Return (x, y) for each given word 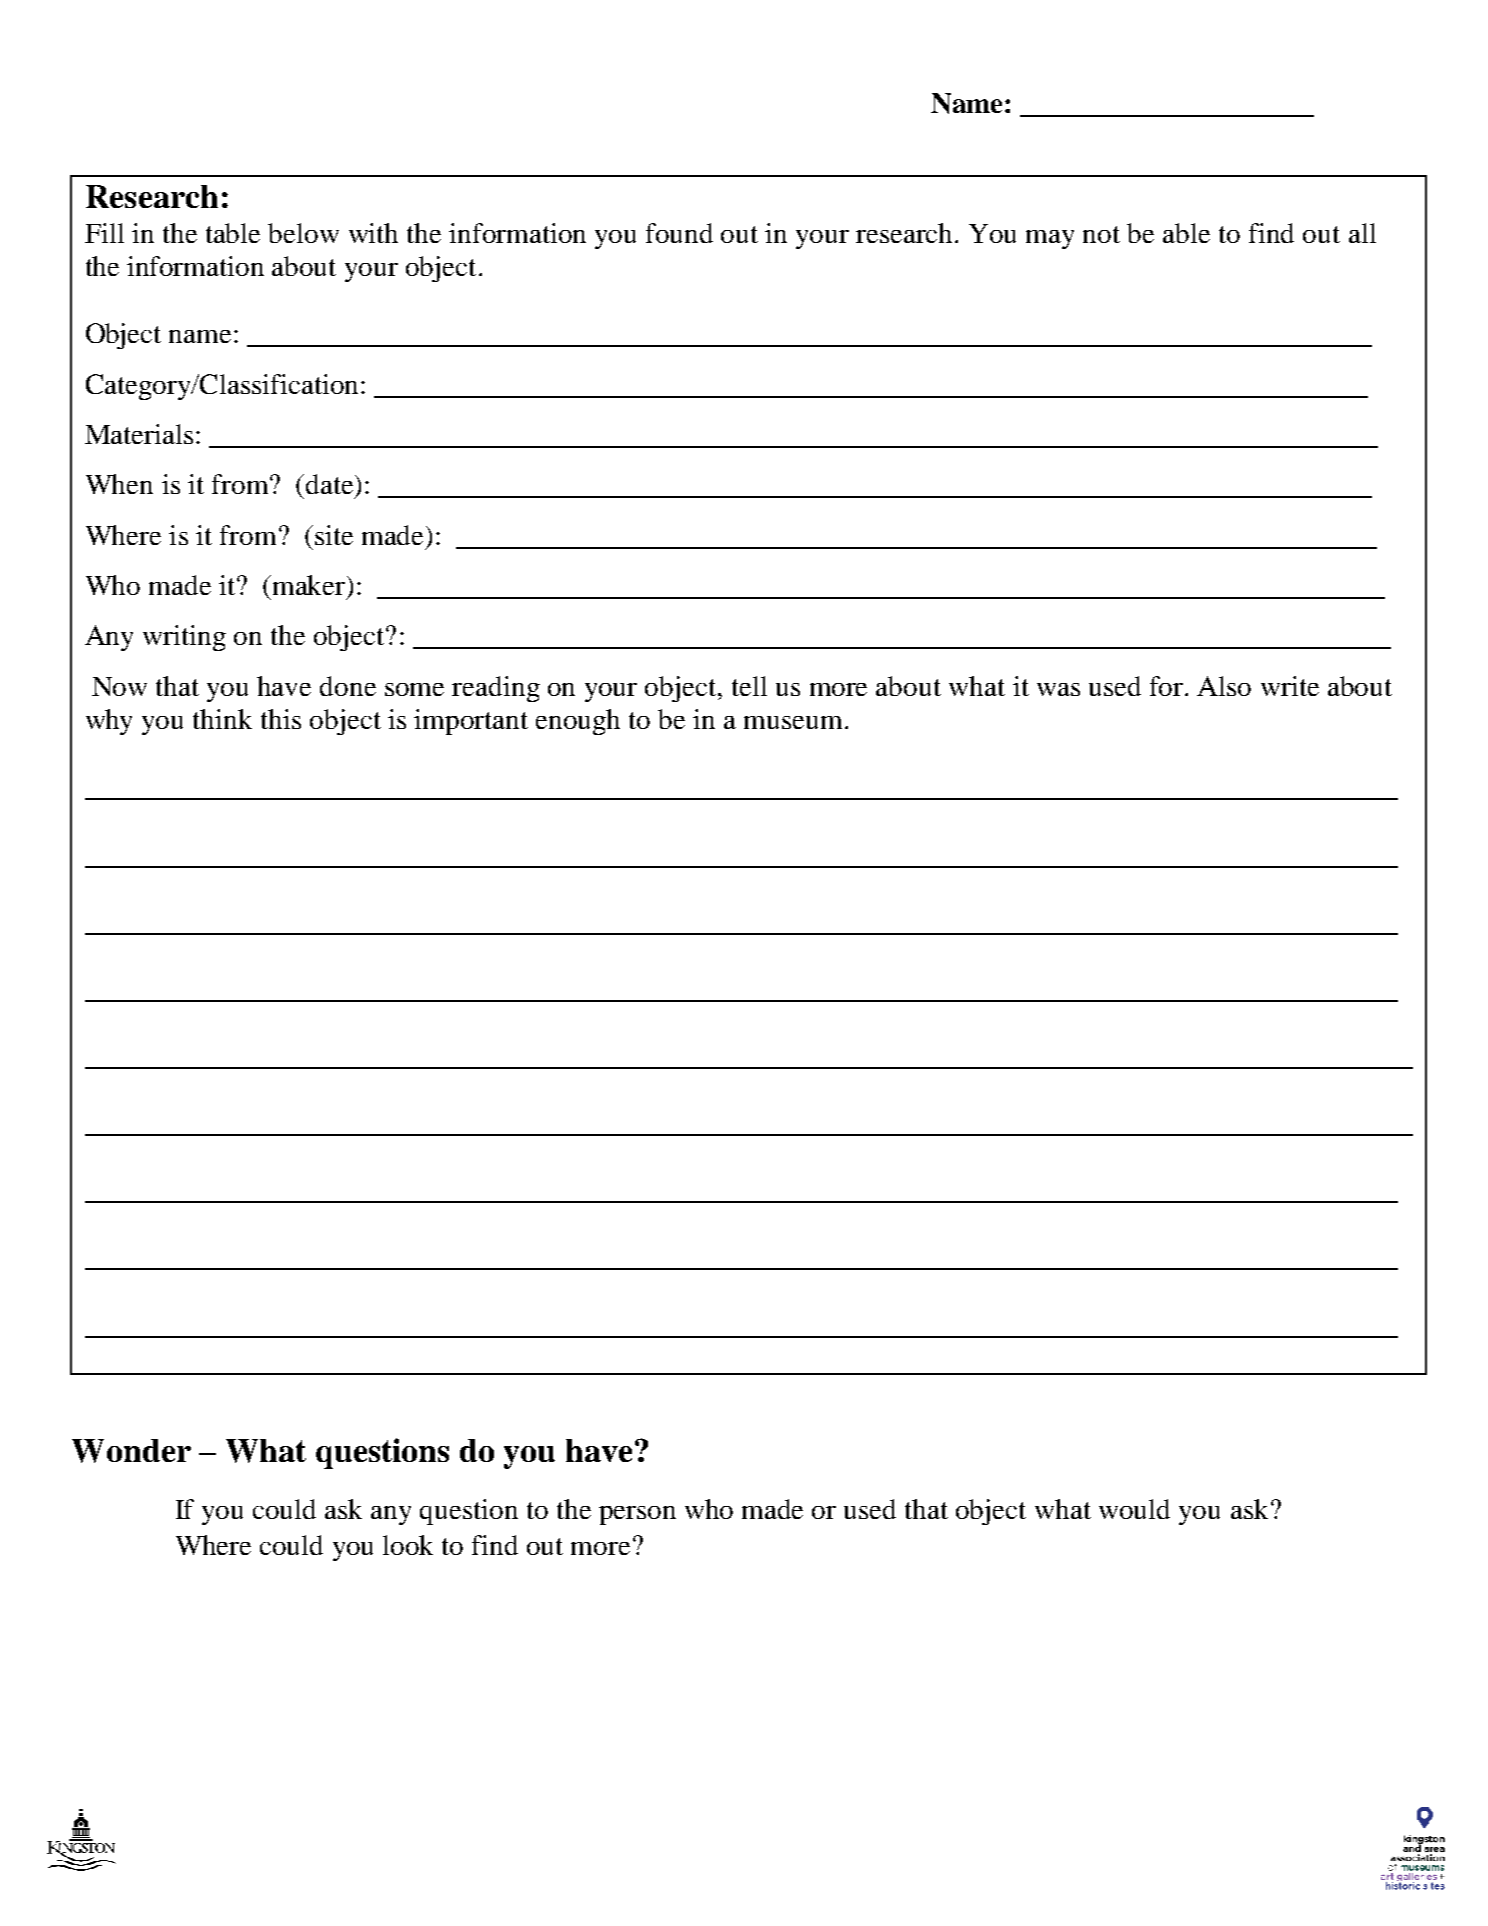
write (1290, 686)
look (408, 1545)
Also (1224, 686)
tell (749, 686)
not (1101, 234)
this (281, 719)
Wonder (131, 1451)
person (637, 1515)
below (303, 233)
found (679, 233)
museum (793, 722)
